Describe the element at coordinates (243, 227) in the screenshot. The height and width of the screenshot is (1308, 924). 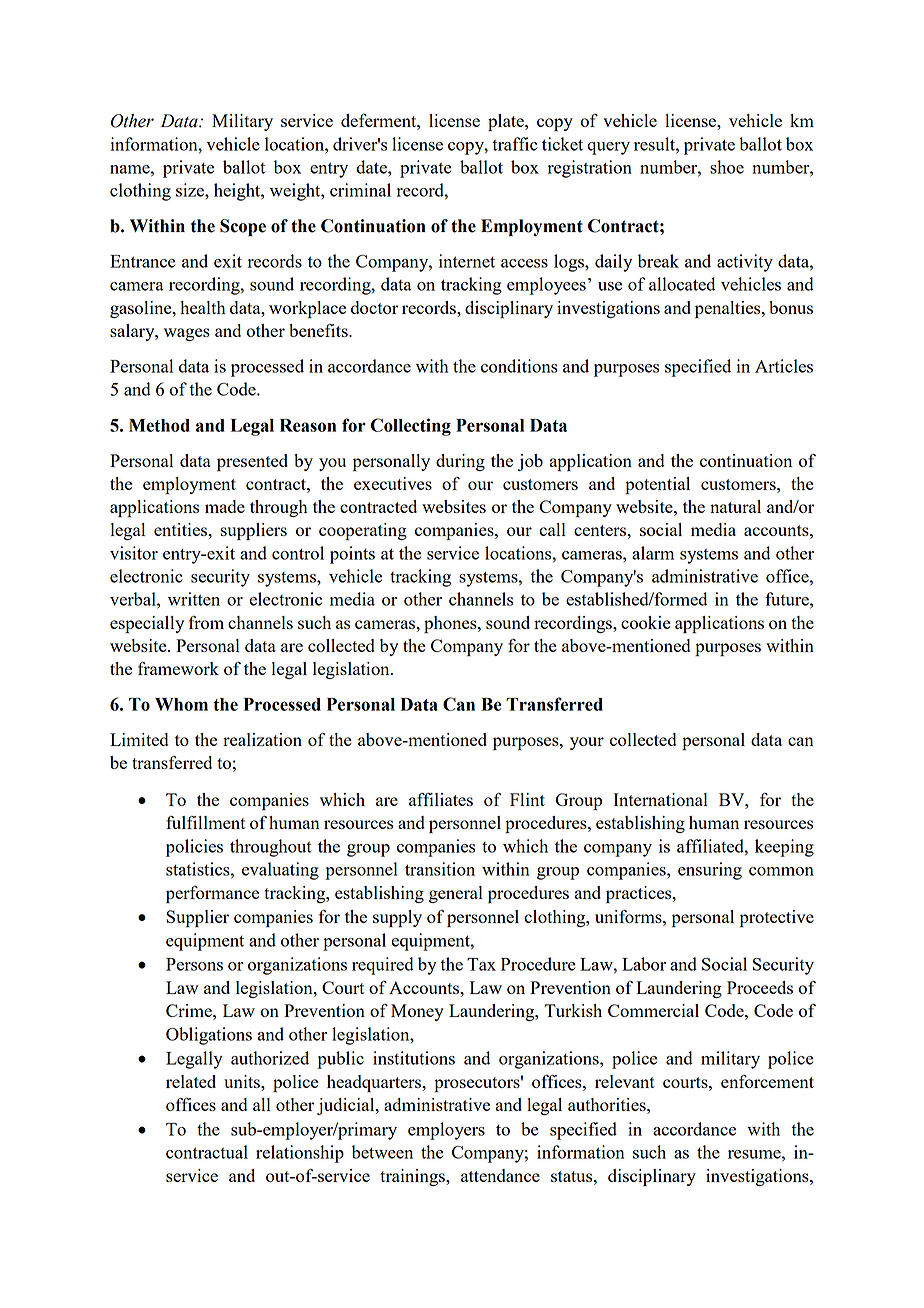
I see `Scope` at that location.
